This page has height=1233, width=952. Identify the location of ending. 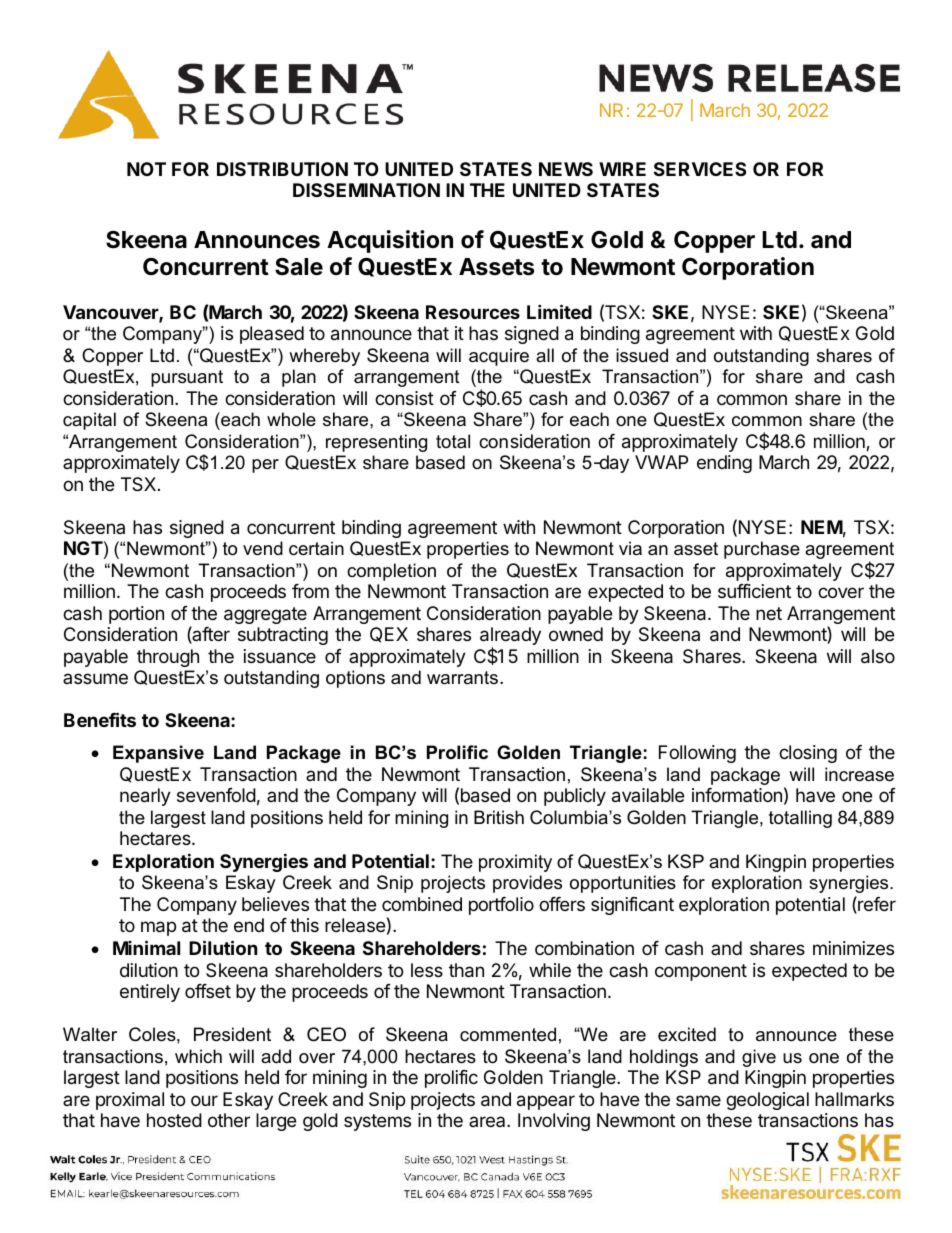
(724, 464).
